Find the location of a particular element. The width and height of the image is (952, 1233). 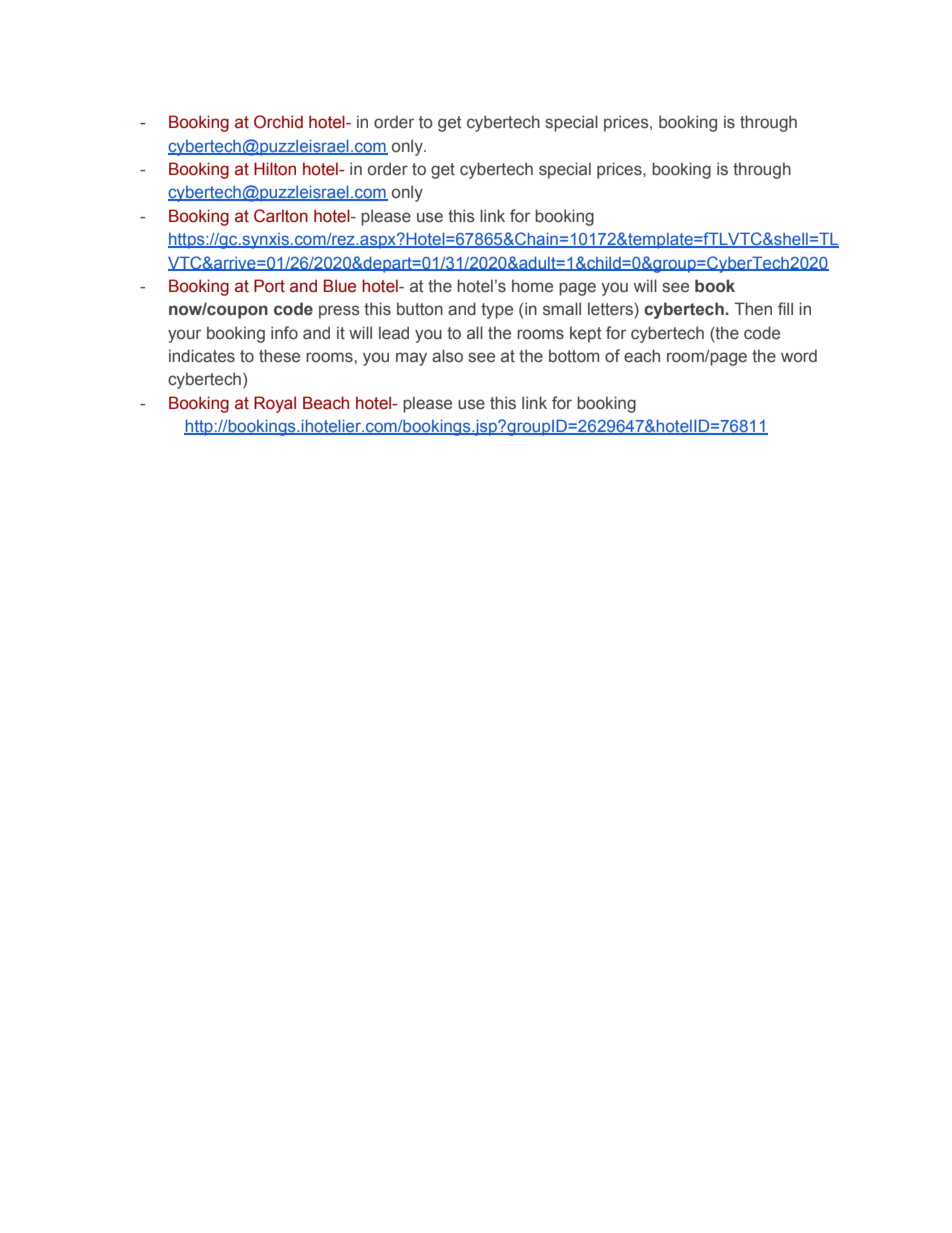

type is located at coordinates (497, 311).
